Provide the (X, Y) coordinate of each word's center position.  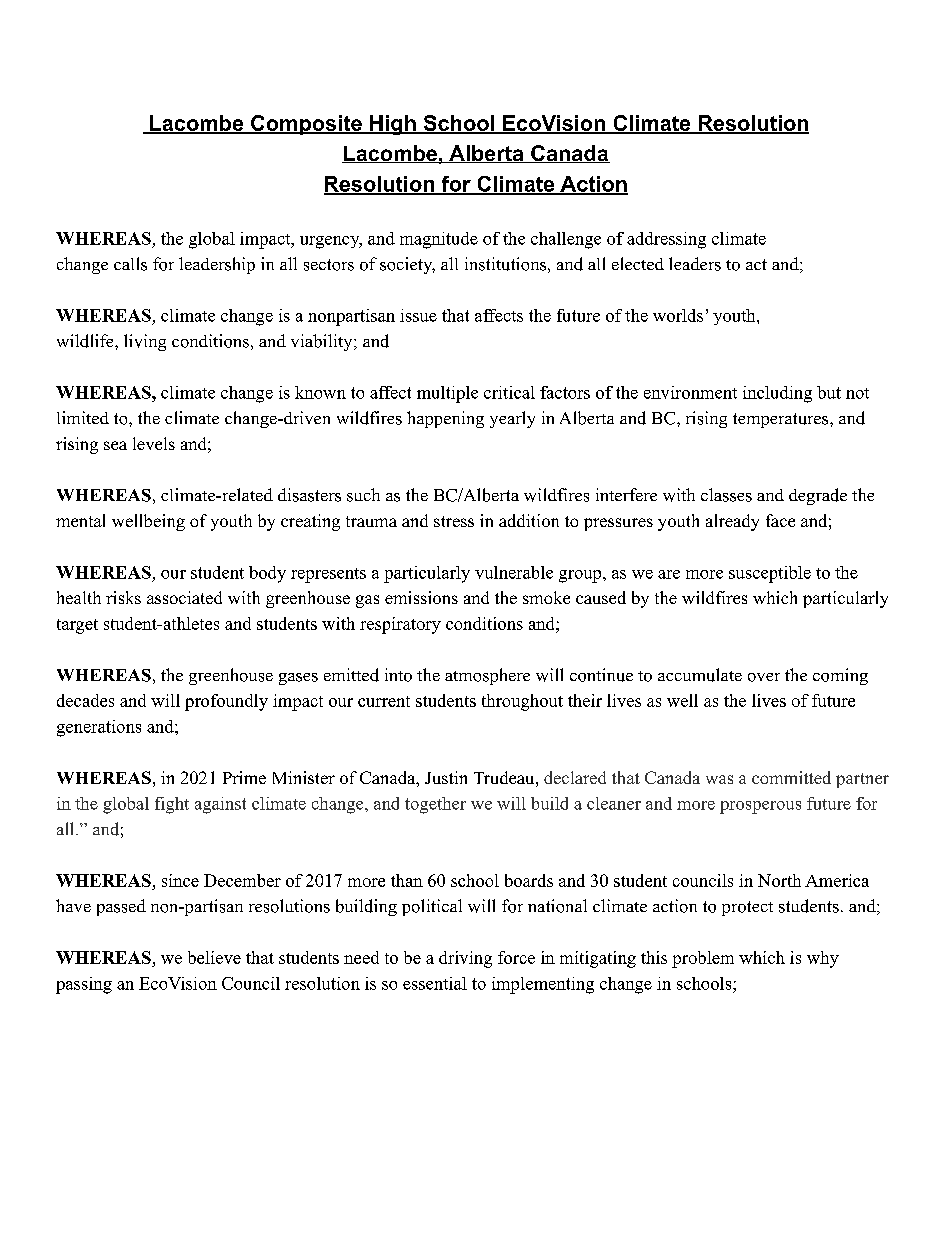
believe (214, 957)
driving (465, 959)
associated (184, 597)
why (823, 959)
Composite (306, 125)
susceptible (770, 574)
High (393, 125)
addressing (666, 240)
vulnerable (514, 572)
